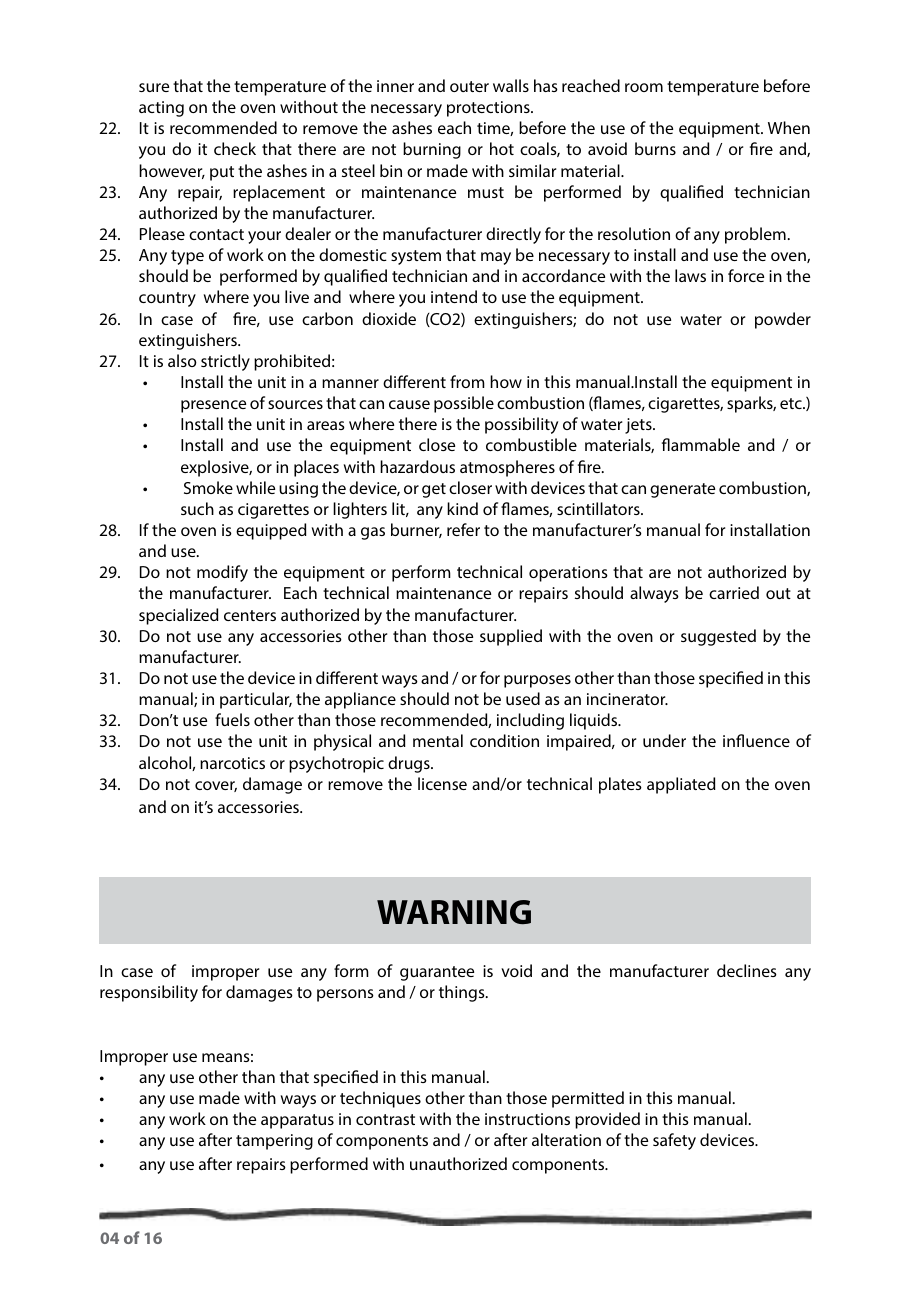 The width and height of the screenshot is (924, 1311). Describe the element at coordinates (489, 109) in the screenshot. I see `protections` at that location.
